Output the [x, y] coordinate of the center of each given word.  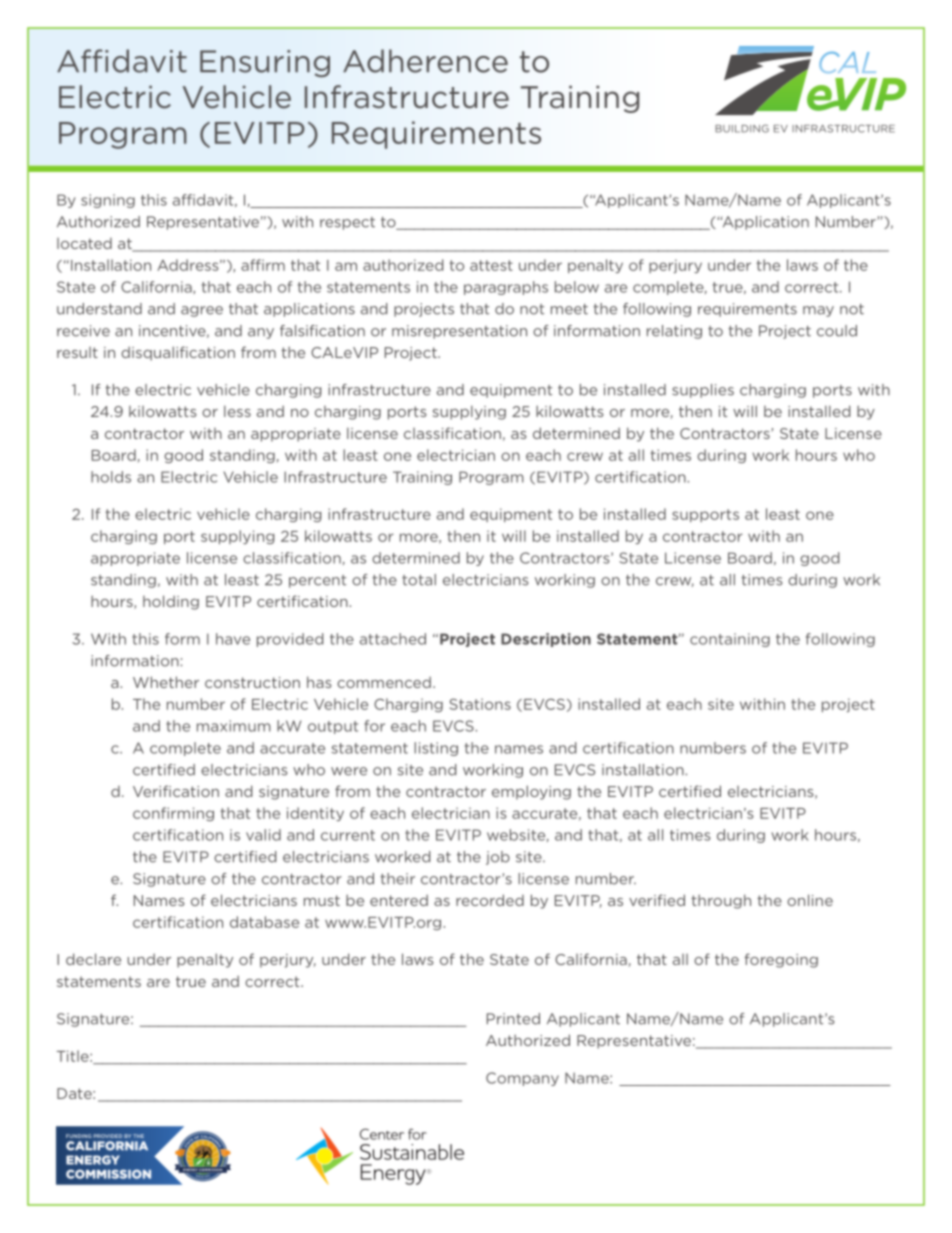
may [818, 311]
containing [730, 640]
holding [171, 602]
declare [93, 959]
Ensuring [265, 63]
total [419, 580]
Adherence [425, 61]
